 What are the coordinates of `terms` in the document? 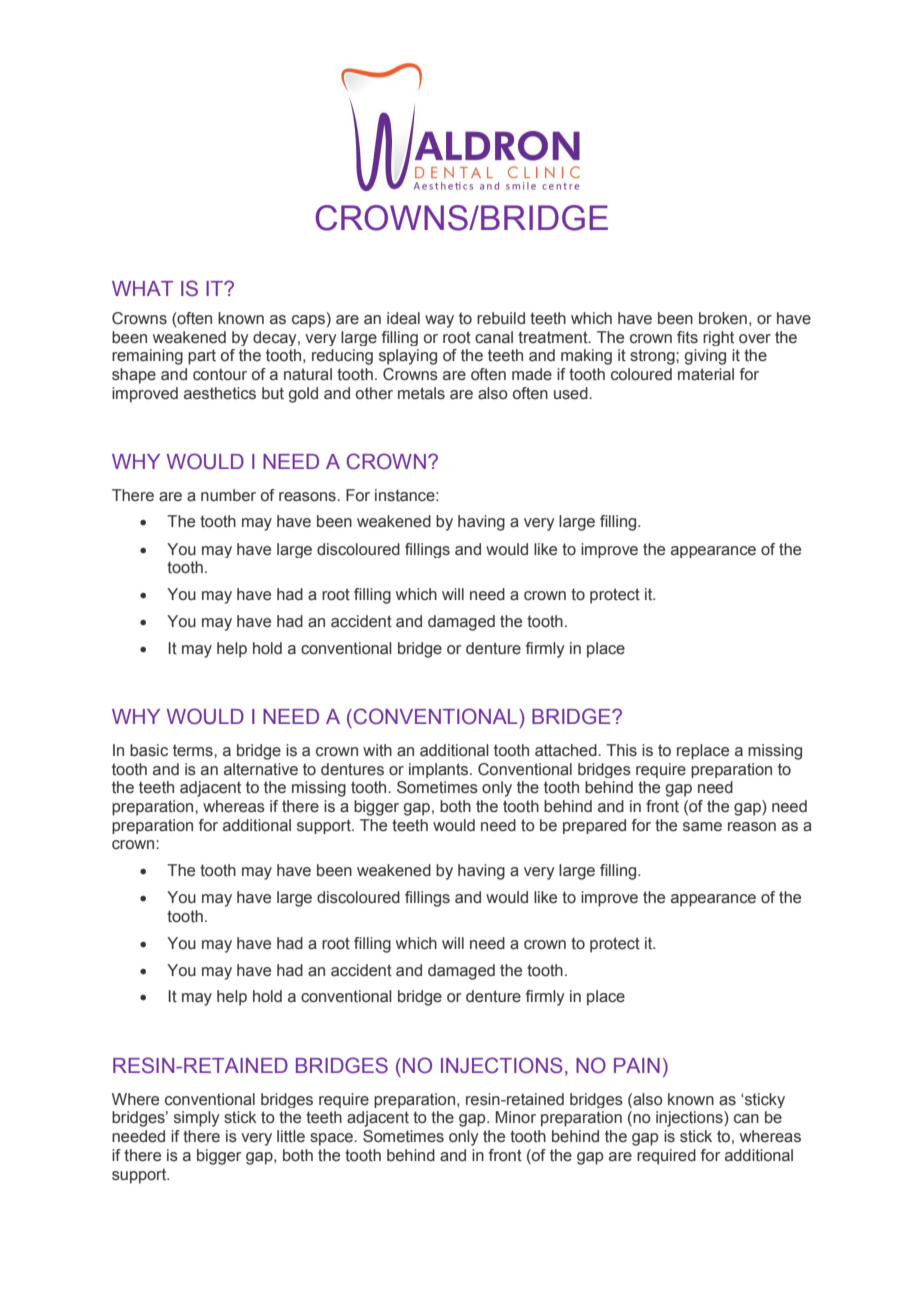 It's located at (194, 750).
